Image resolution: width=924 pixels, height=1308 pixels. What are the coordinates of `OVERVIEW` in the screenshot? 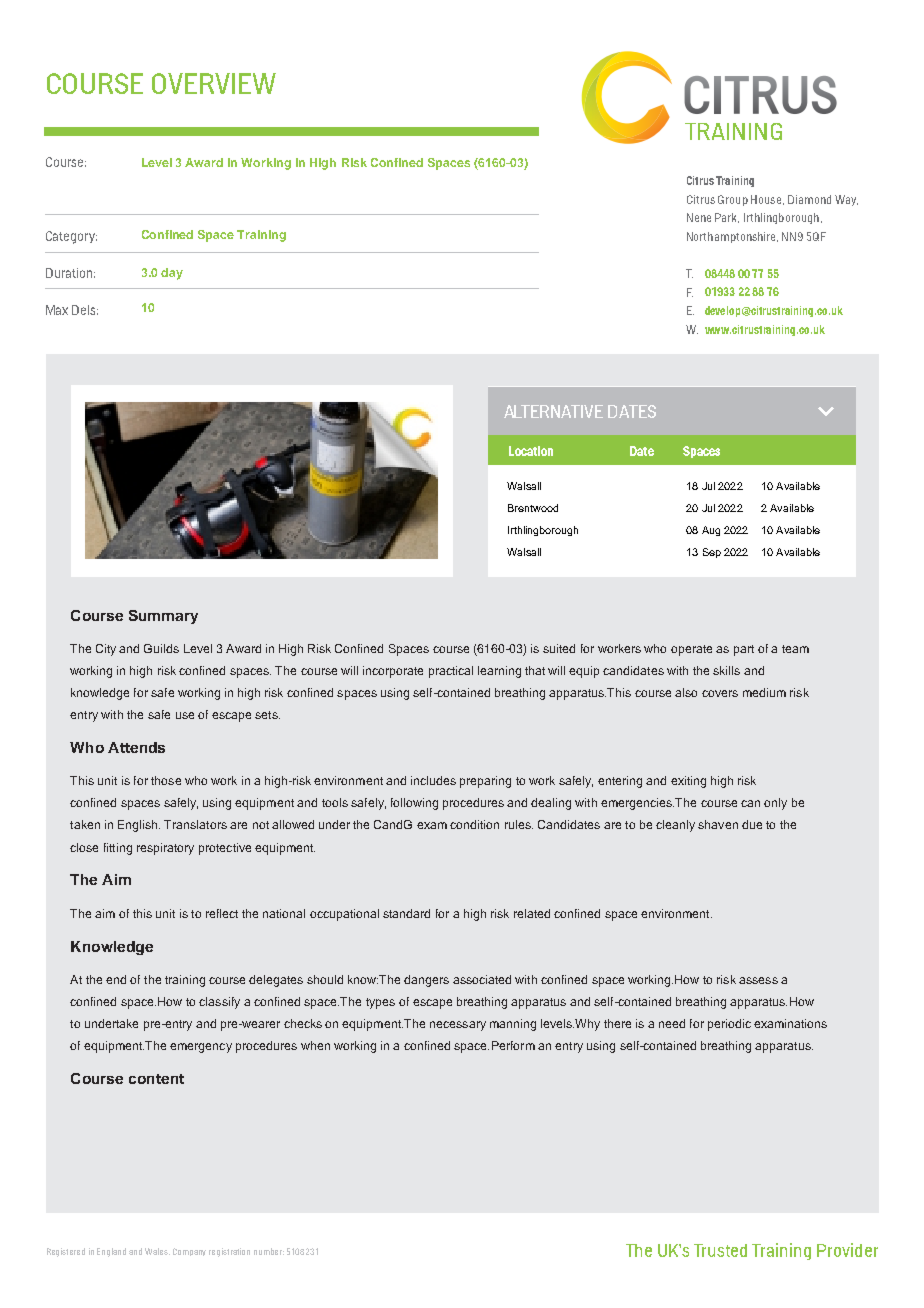 It's located at (214, 83).
